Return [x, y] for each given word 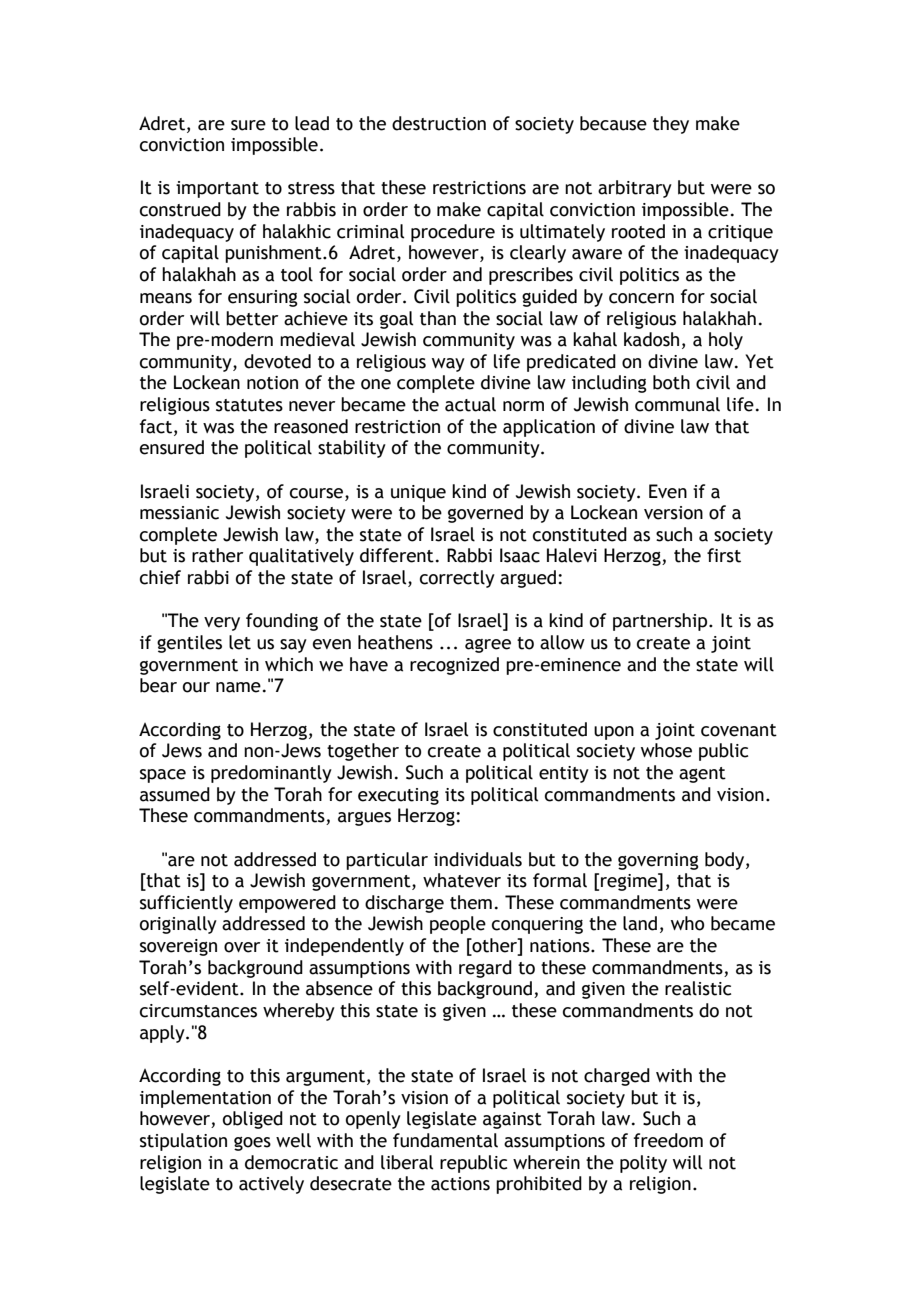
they [671, 125]
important [217, 189]
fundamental [445, 1140]
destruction [439, 123]
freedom [668, 1140]
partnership [661, 622]
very [222, 624]
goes [252, 1144]
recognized [454, 666]
